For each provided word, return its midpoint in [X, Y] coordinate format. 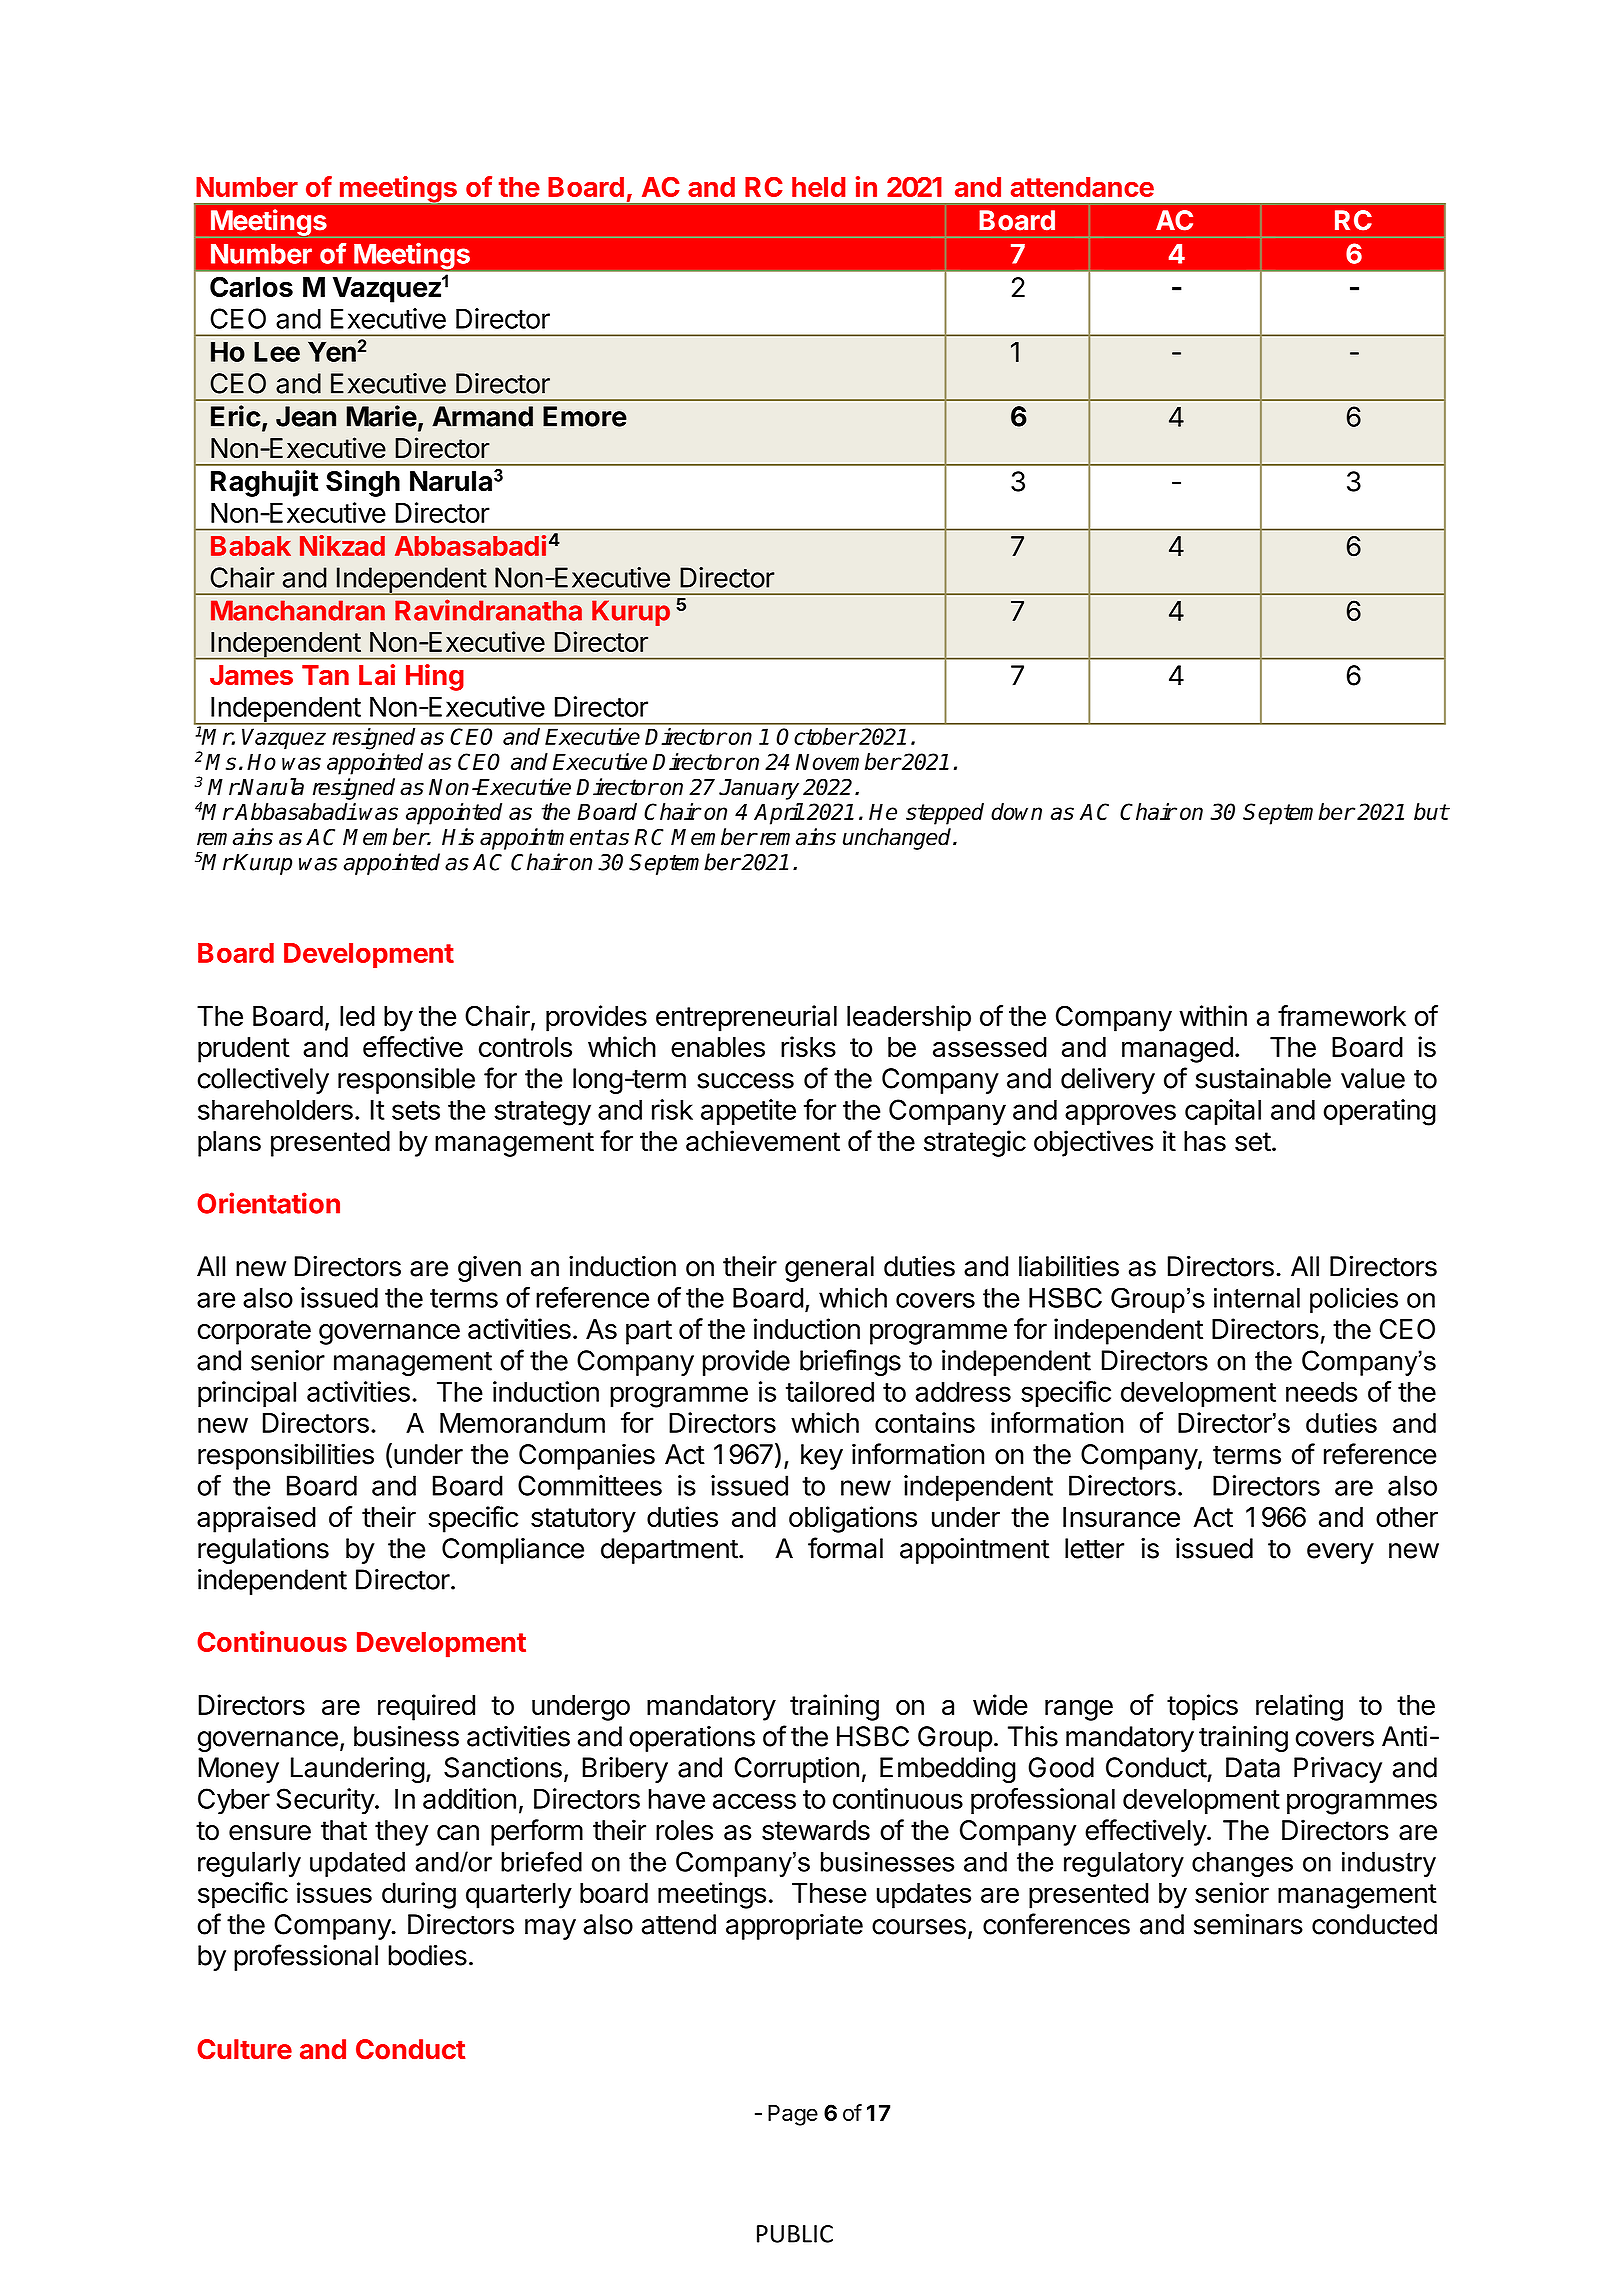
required [426, 1707]
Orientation [268, 1203]
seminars [1248, 1924]
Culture [244, 2049]
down [1016, 811]
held [819, 187]
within [1213, 1015]
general [829, 1269]
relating [1299, 1707]
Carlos [251, 286]
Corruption [796, 1770]
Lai [377, 674]
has [1205, 1141]
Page [793, 2115]
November [848, 761]
